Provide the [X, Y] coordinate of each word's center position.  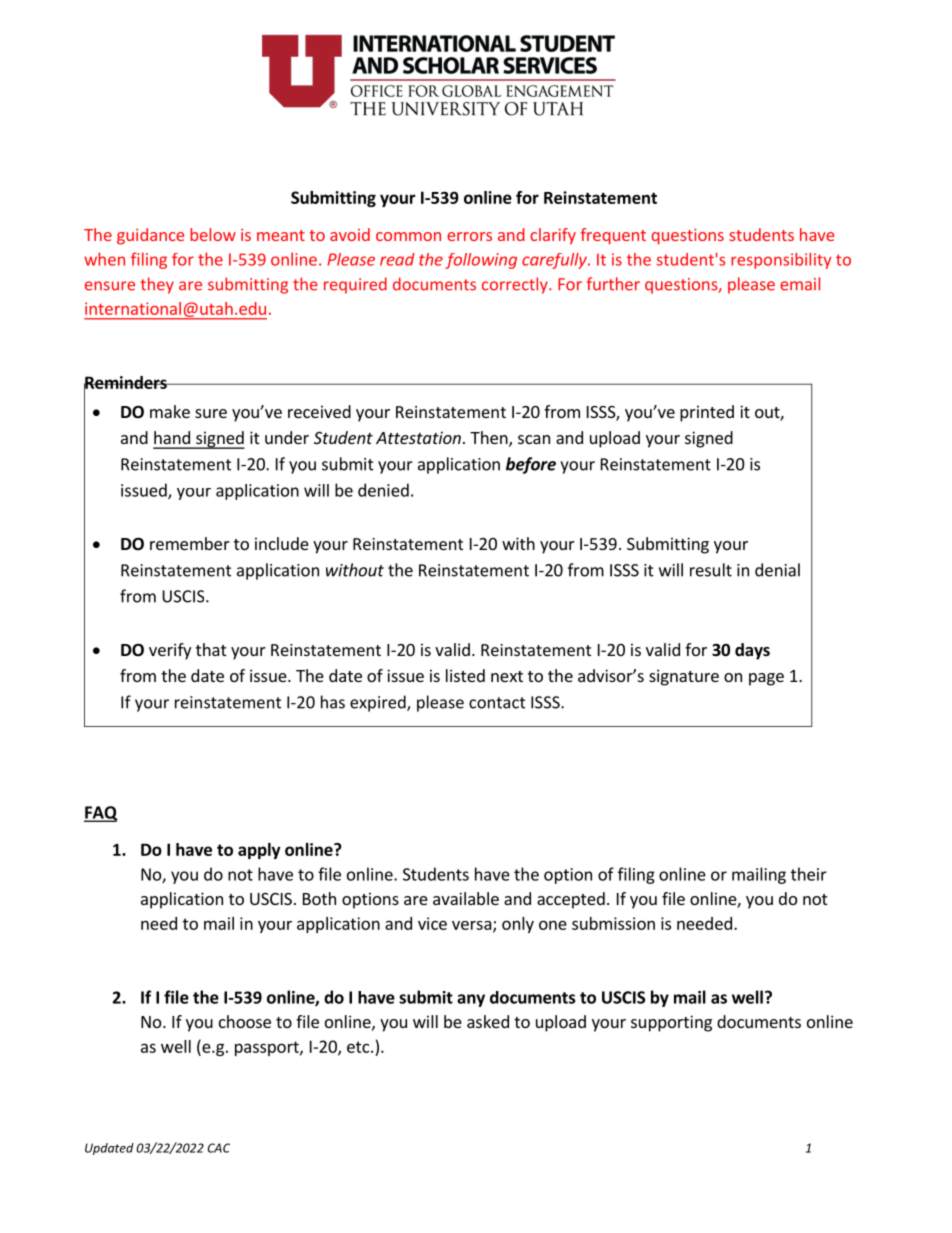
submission [613, 923]
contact [497, 703]
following [481, 261]
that [211, 649]
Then [490, 439]
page [766, 679]
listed [465, 675]
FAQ [101, 814]
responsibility [781, 261]
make [170, 411]
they [157, 285]
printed [707, 413]
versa [472, 925]
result [711, 570]
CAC [219, 1148]
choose [245, 1021]
